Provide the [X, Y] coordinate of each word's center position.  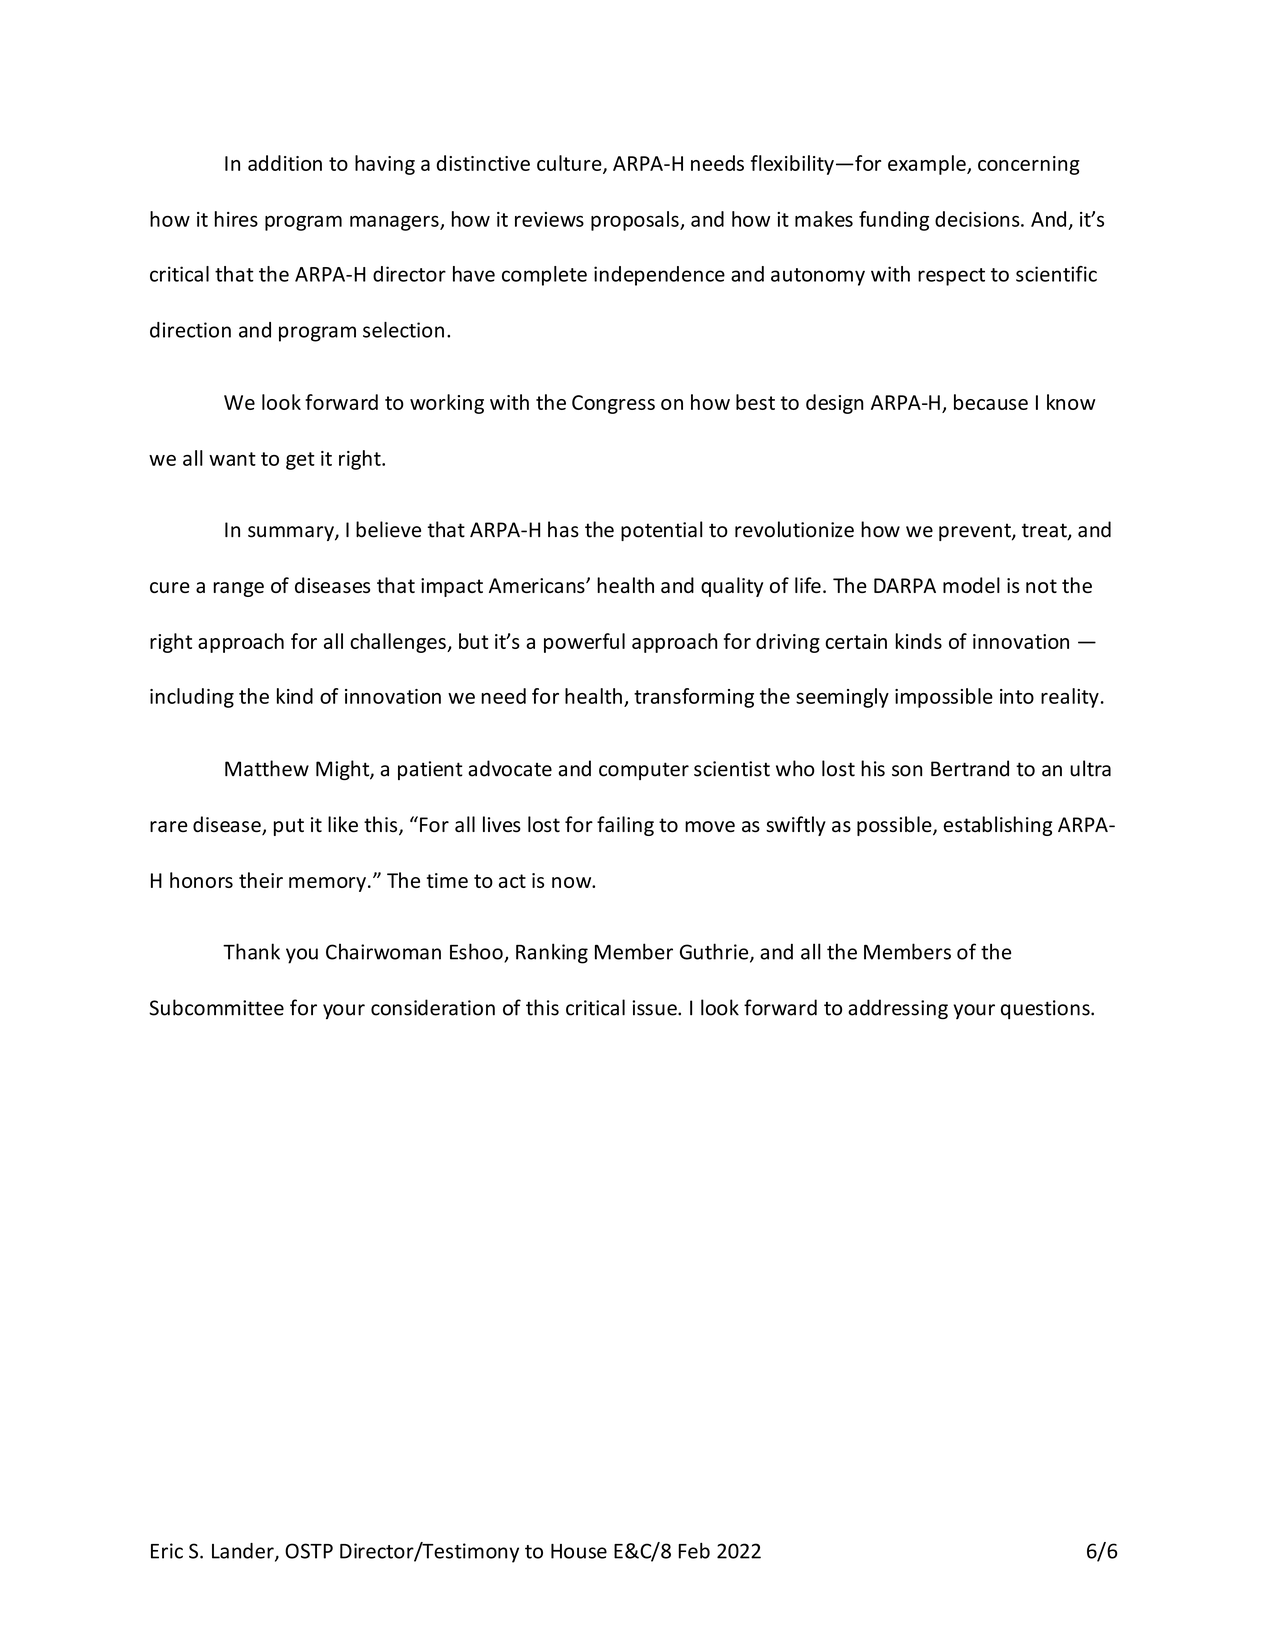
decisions [978, 219]
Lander [244, 1552]
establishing [997, 826]
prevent [976, 532]
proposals [636, 221]
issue [655, 1008]
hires [236, 219]
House [579, 1551]
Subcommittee [216, 1007]
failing [625, 826]
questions [1046, 1009]
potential [661, 531]
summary [292, 533]
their [261, 880]
